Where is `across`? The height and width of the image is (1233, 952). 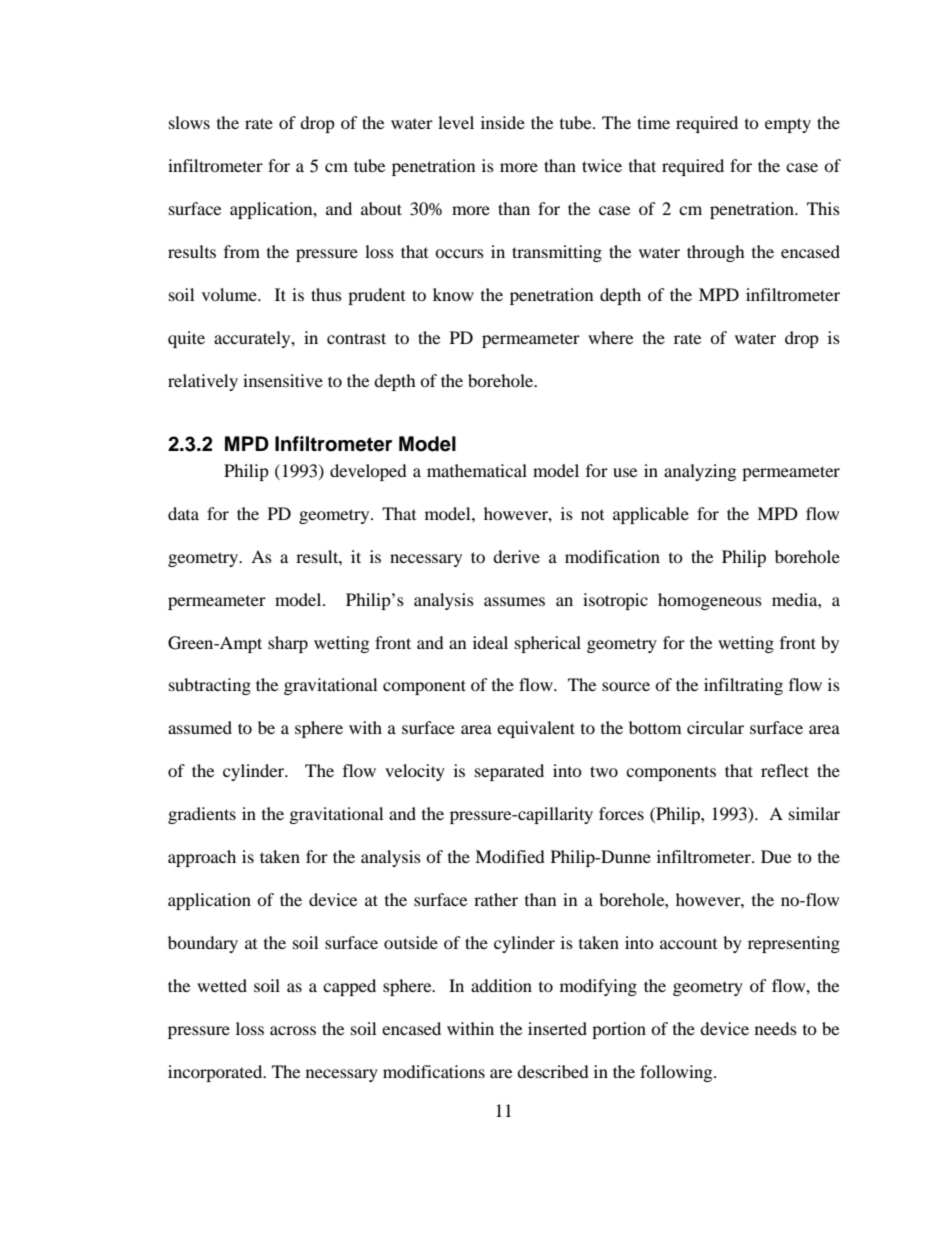 across is located at coordinates (293, 1030).
